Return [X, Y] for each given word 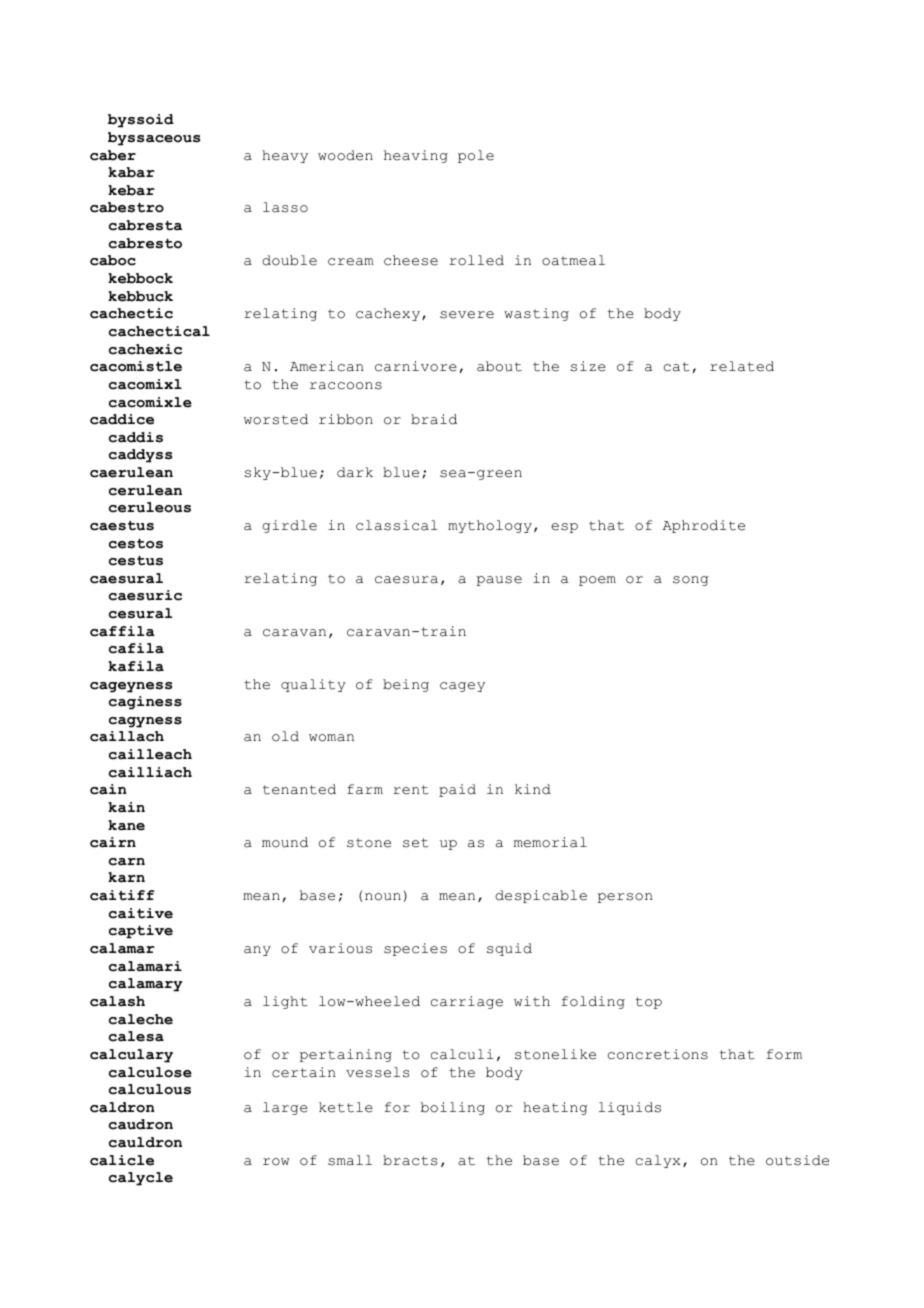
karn [126, 877]
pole [476, 156]
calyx [658, 1161]
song [691, 581]
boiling [453, 1108]
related [742, 366]
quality [313, 685]
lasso [285, 207]
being [406, 685]
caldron [122, 1107]
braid [434, 419]
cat [677, 367]
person [625, 898]
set [416, 843]
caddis [136, 437]
